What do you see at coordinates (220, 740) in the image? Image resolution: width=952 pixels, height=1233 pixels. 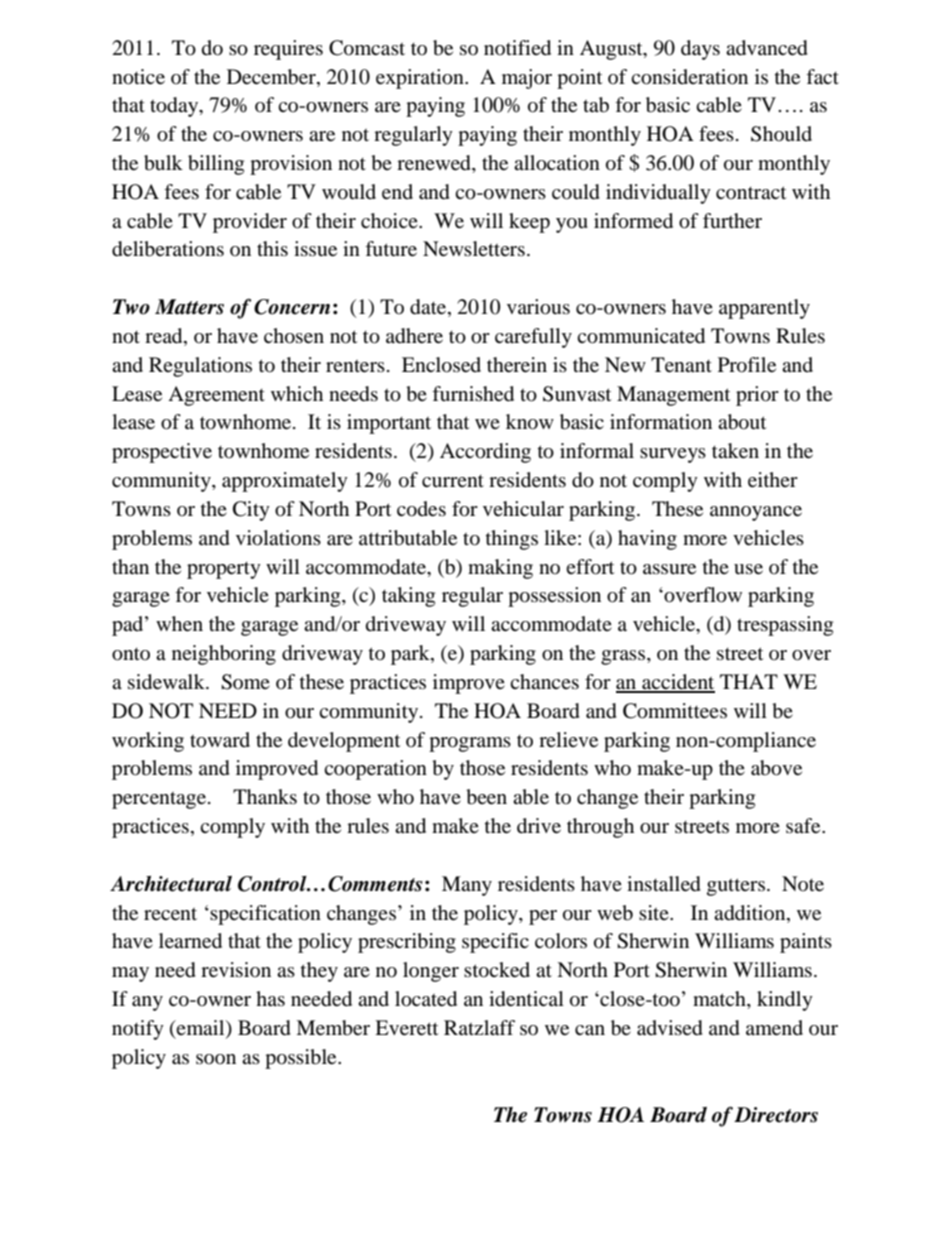 I see `toward` at bounding box center [220, 740].
